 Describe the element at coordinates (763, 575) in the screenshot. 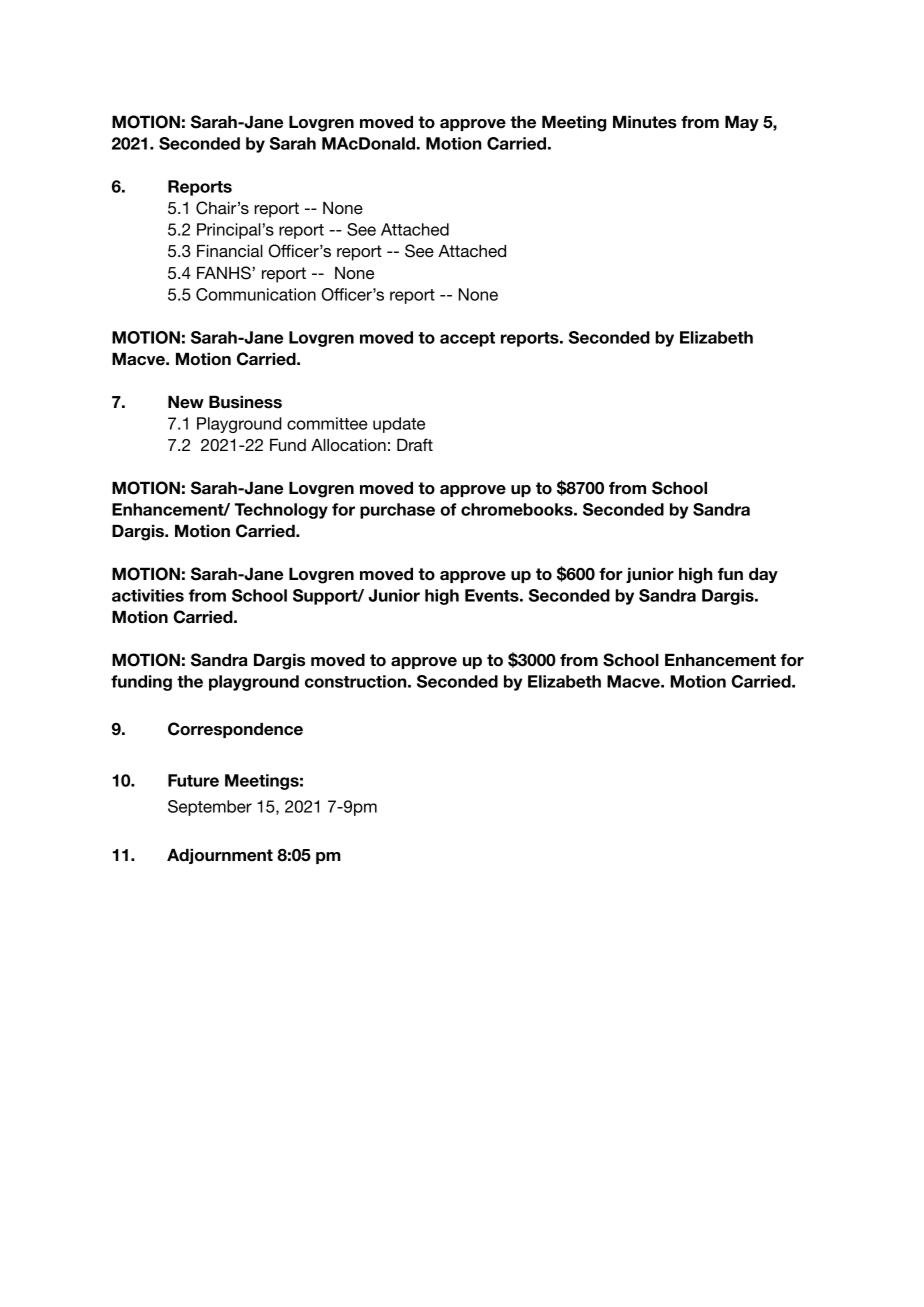

I see `day` at that location.
